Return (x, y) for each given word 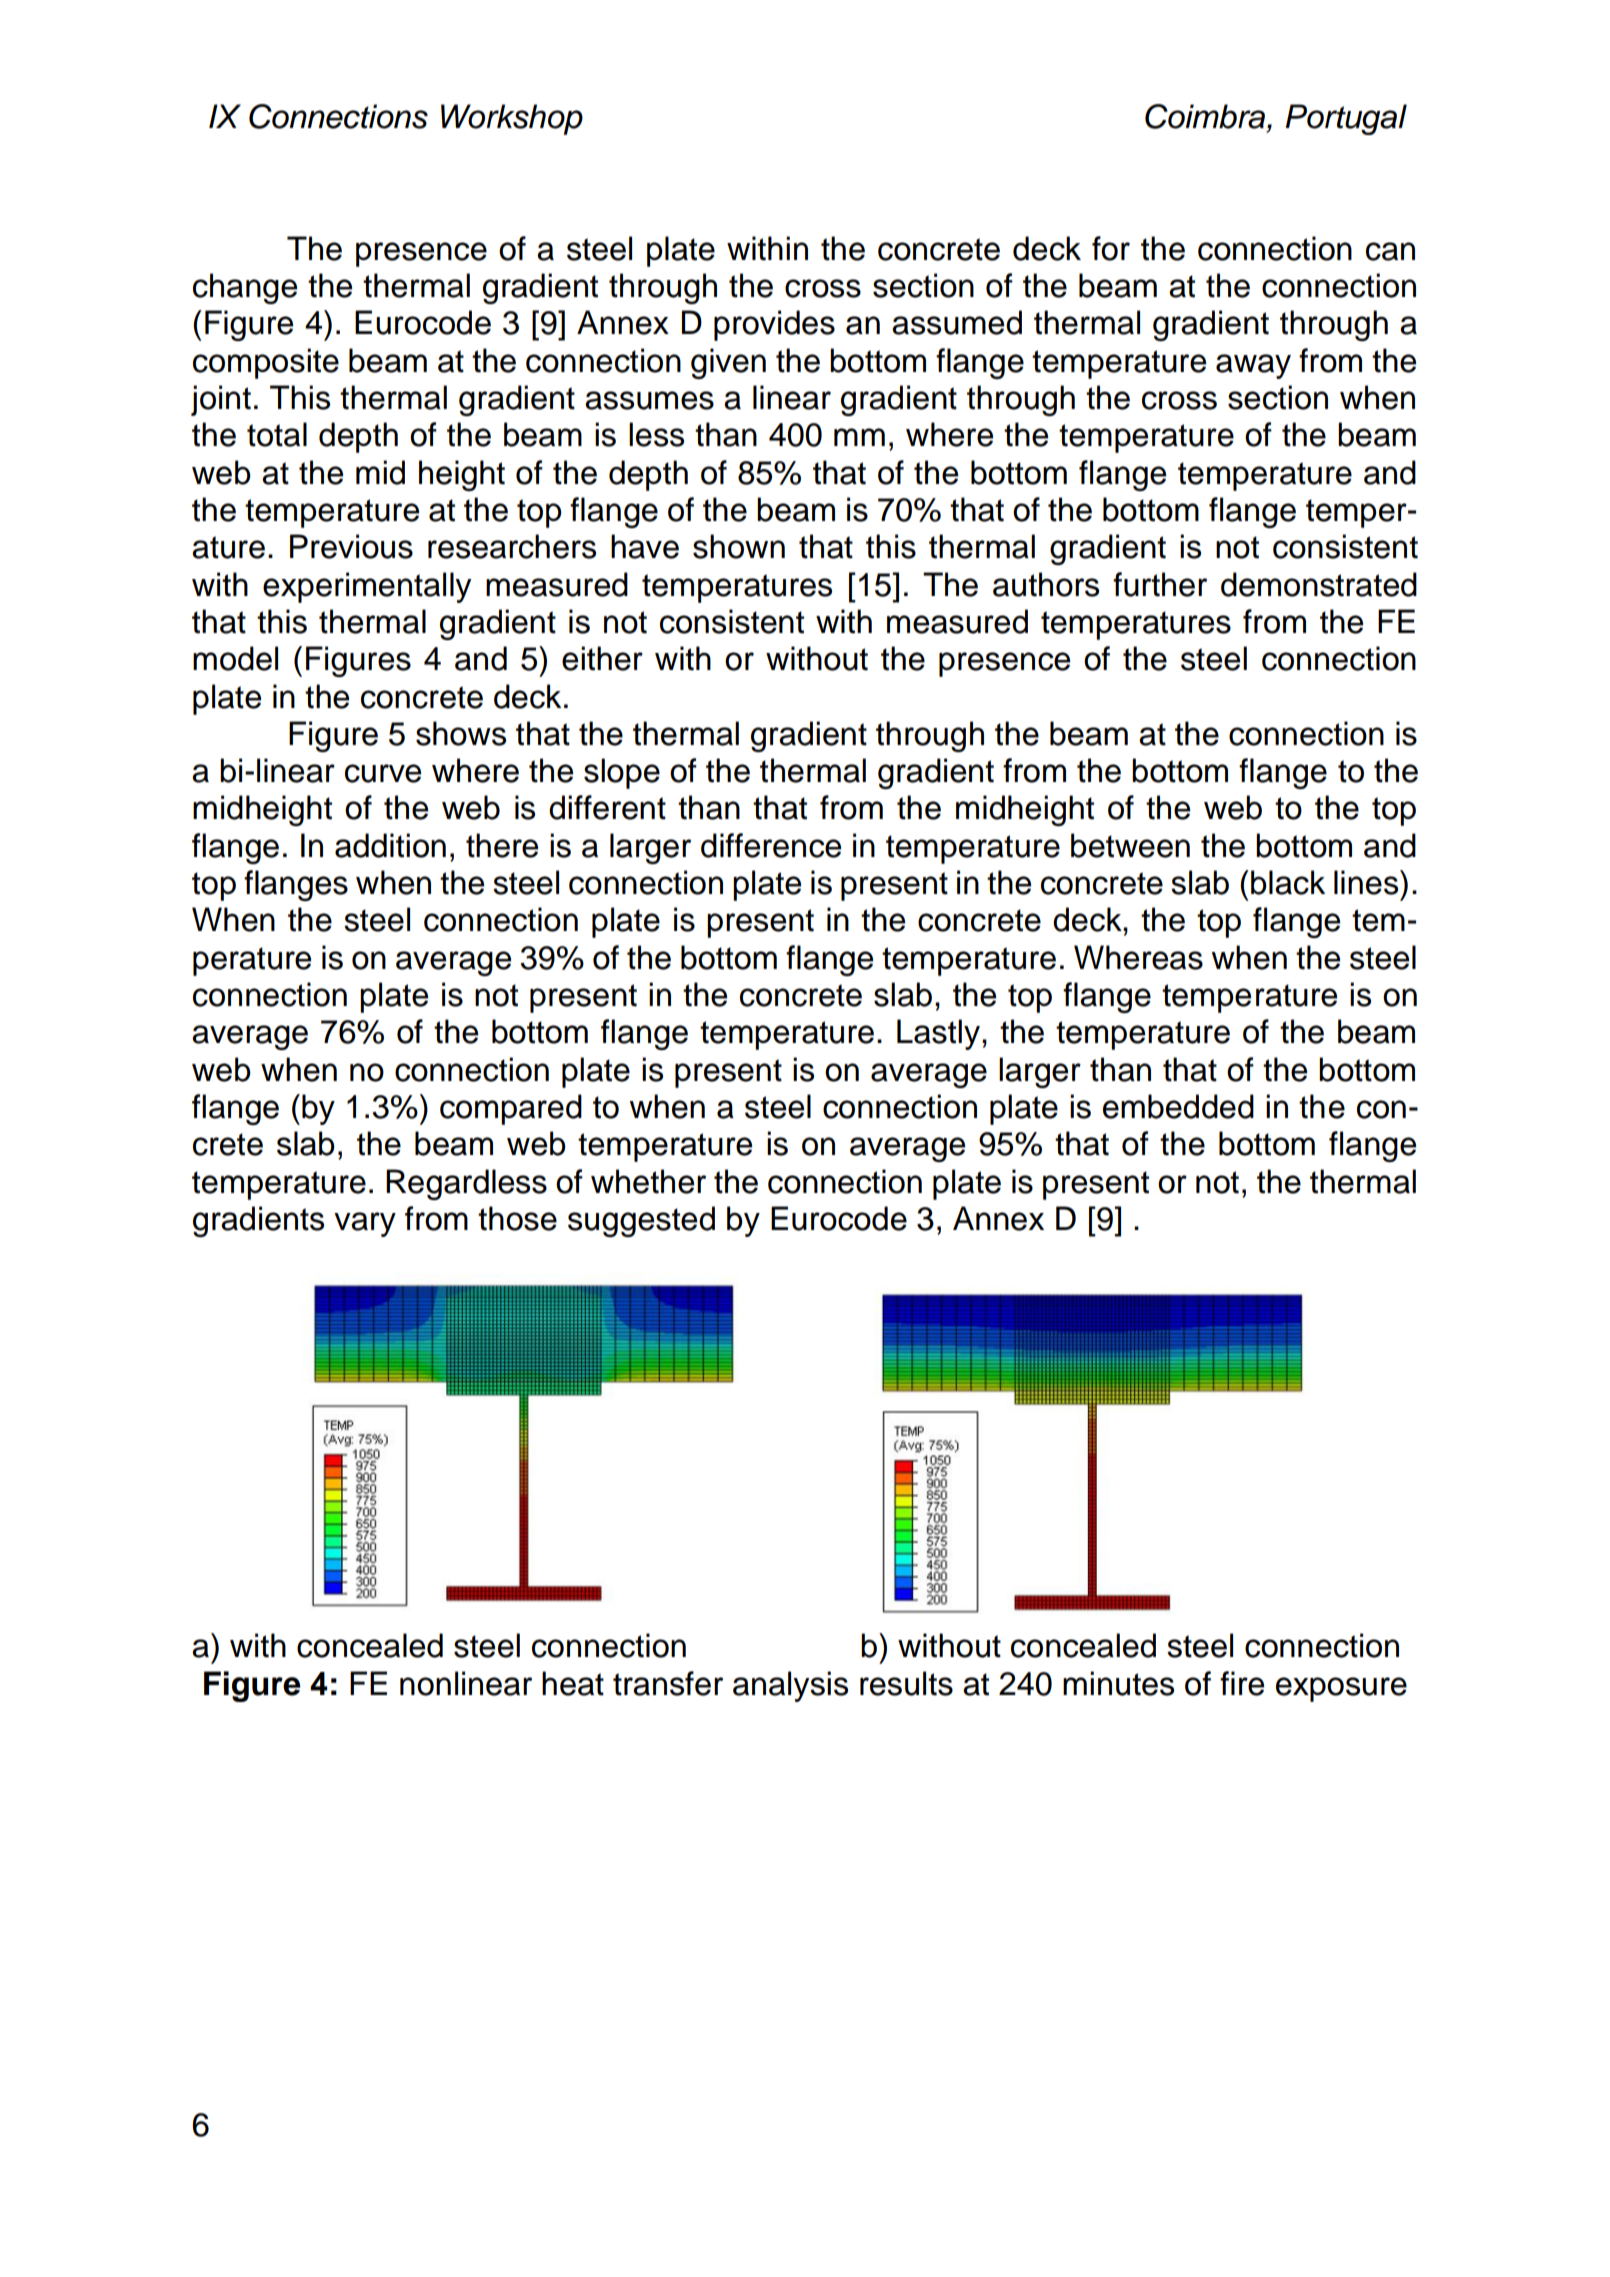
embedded (1178, 1106)
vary (365, 1224)
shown (739, 546)
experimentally (367, 587)
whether (648, 1181)
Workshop (512, 119)
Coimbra (1205, 116)
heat (573, 1683)
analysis (790, 1686)
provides (774, 325)
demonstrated (1319, 584)
